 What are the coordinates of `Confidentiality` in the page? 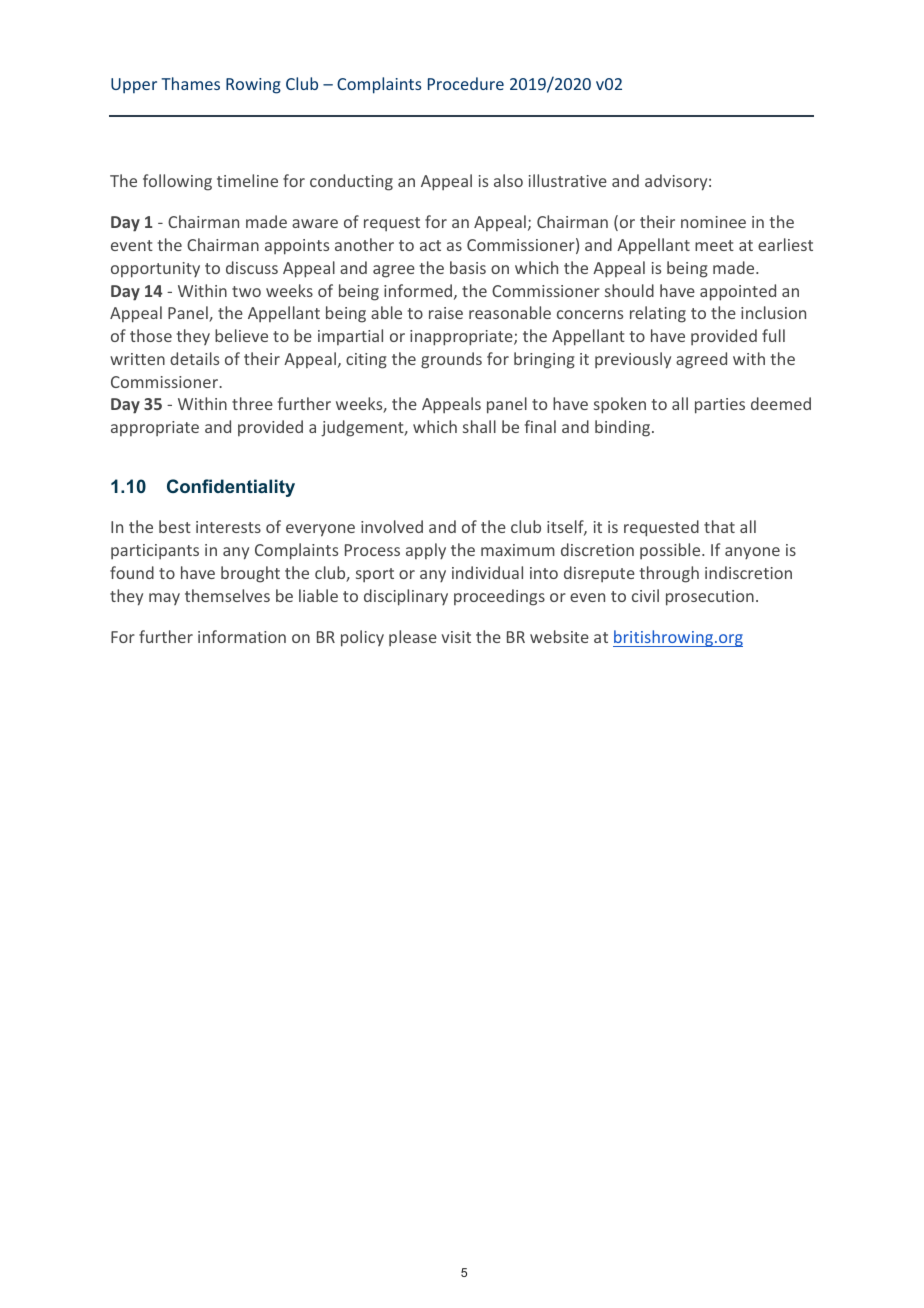 It's located at (231, 488).
